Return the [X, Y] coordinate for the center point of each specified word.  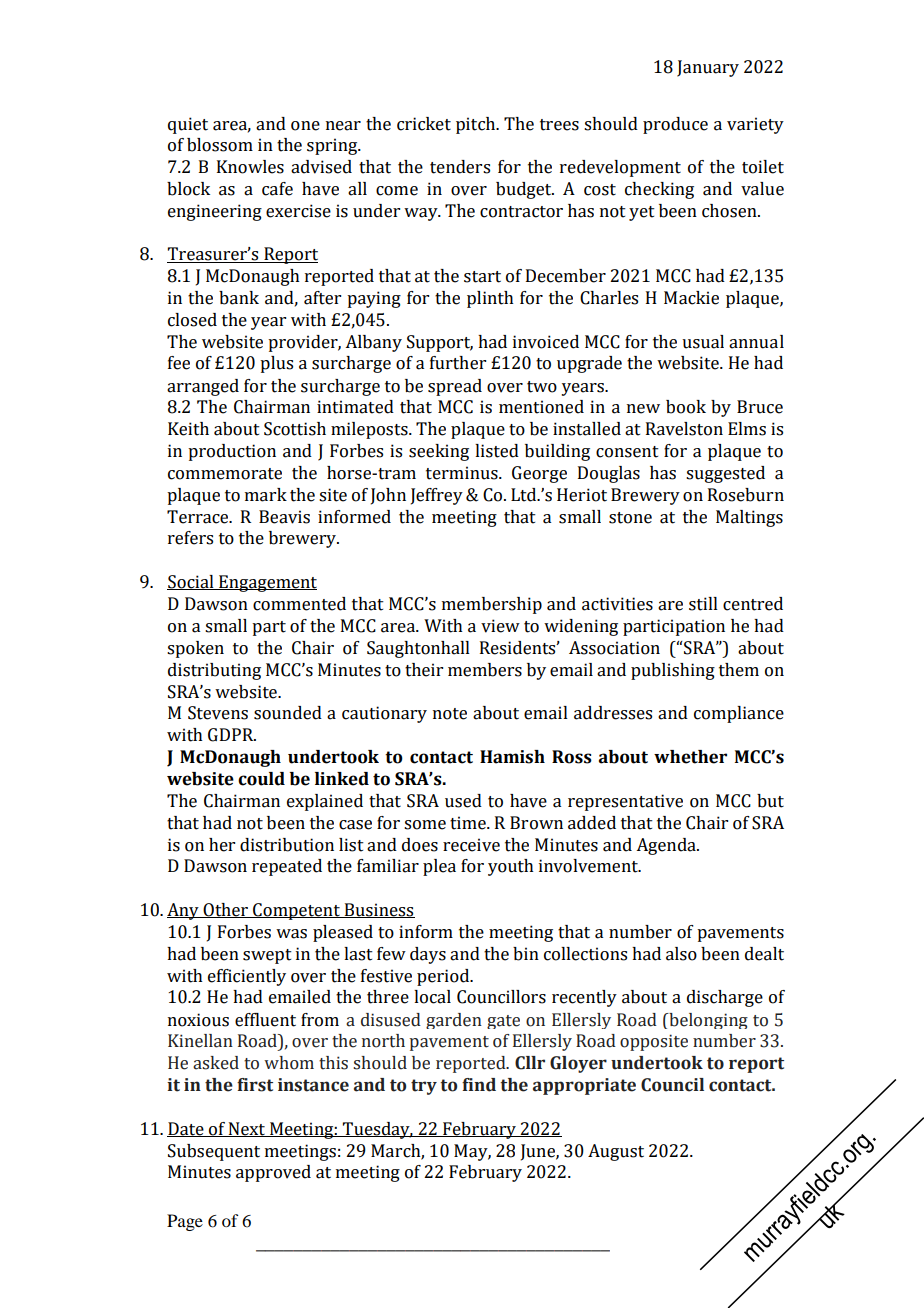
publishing [673, 671]
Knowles [250, 167]
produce [675, 125]
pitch [477, 125]
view [500, 626]
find [479, 1085]
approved [273, 1173]
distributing [214, 671]
